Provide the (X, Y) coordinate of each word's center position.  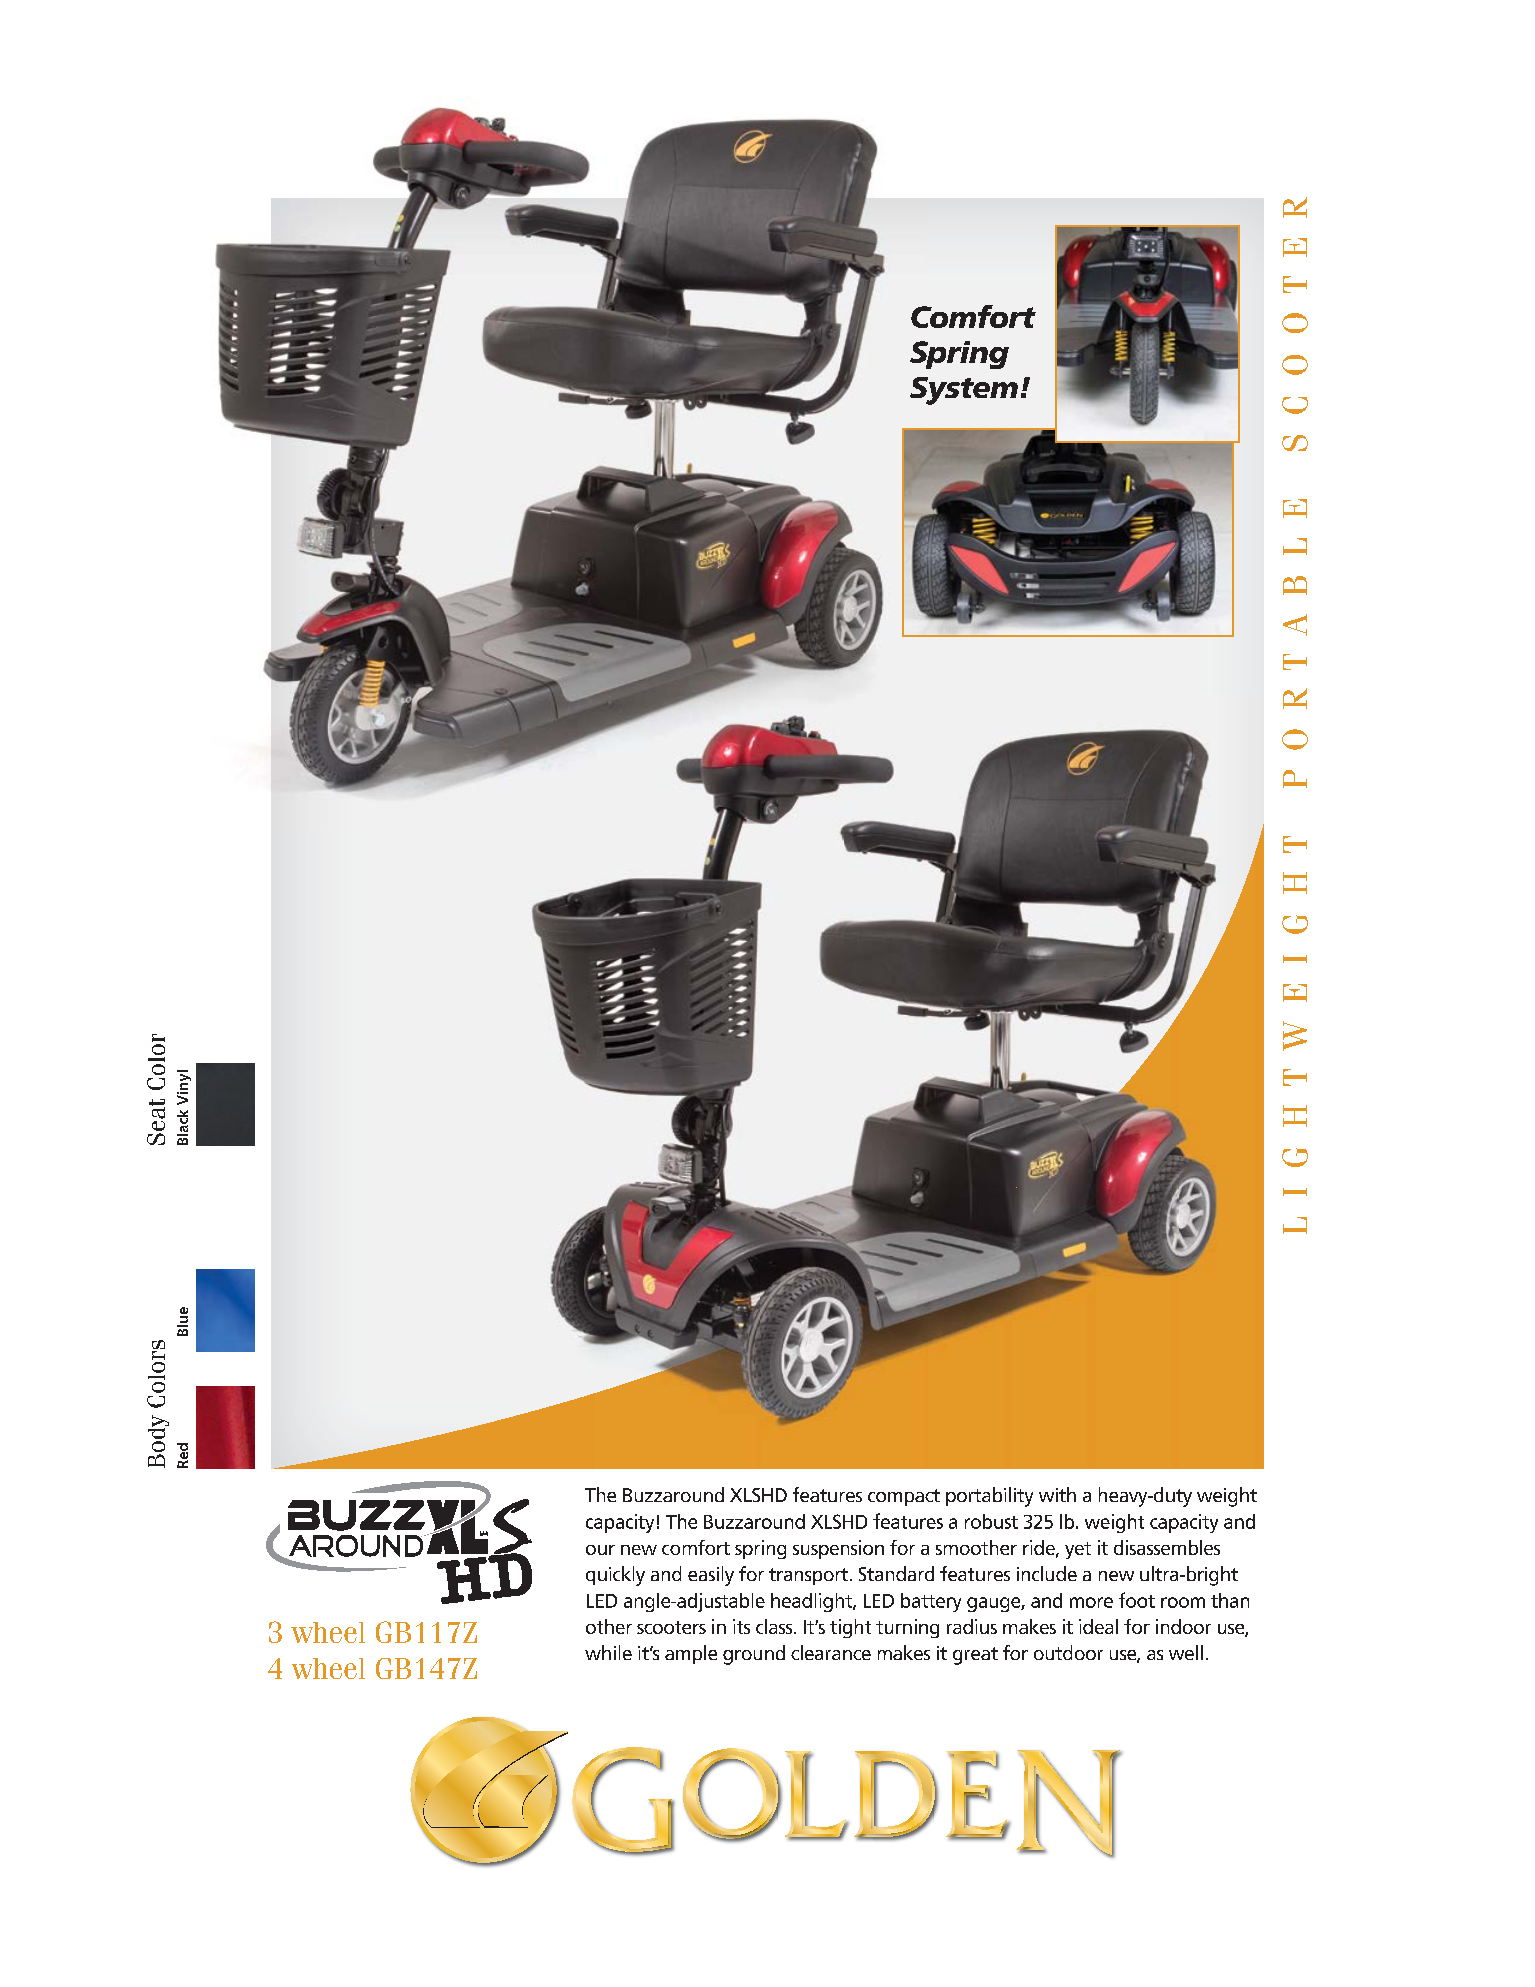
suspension (838, 1549)
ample (691, 1654)
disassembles (1167, 1547)
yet (1078, 1550)
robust (991, 1521)
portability (989, 1497)
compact (904, 1497)
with (1057, 1494)
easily (711, 1576)
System (964, 391)
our (600, 1550)
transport (808, 1576)
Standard (896, 1573)
